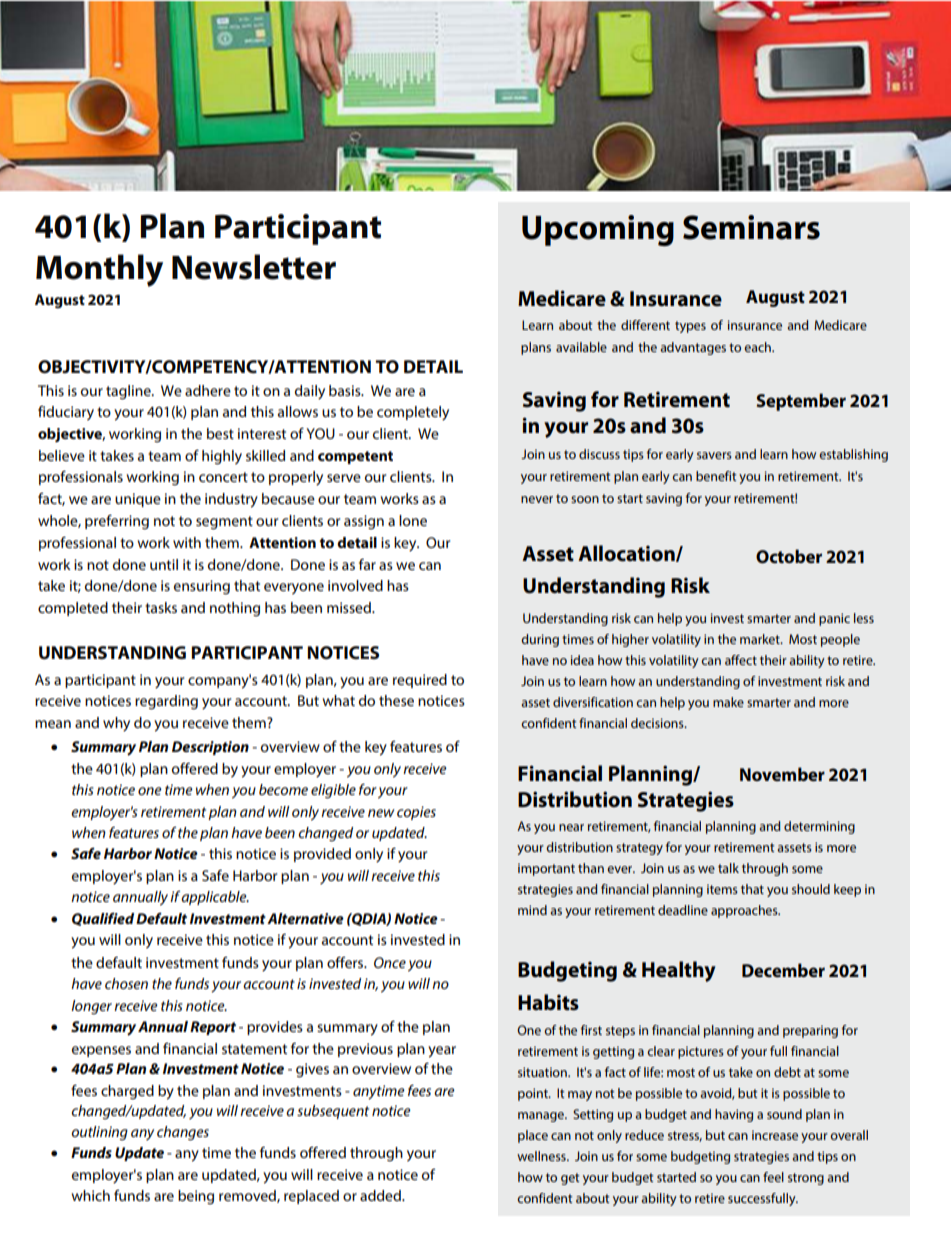 The height and width of the image is (1233, 952). I want to click on regarding, so click(166, 702).
